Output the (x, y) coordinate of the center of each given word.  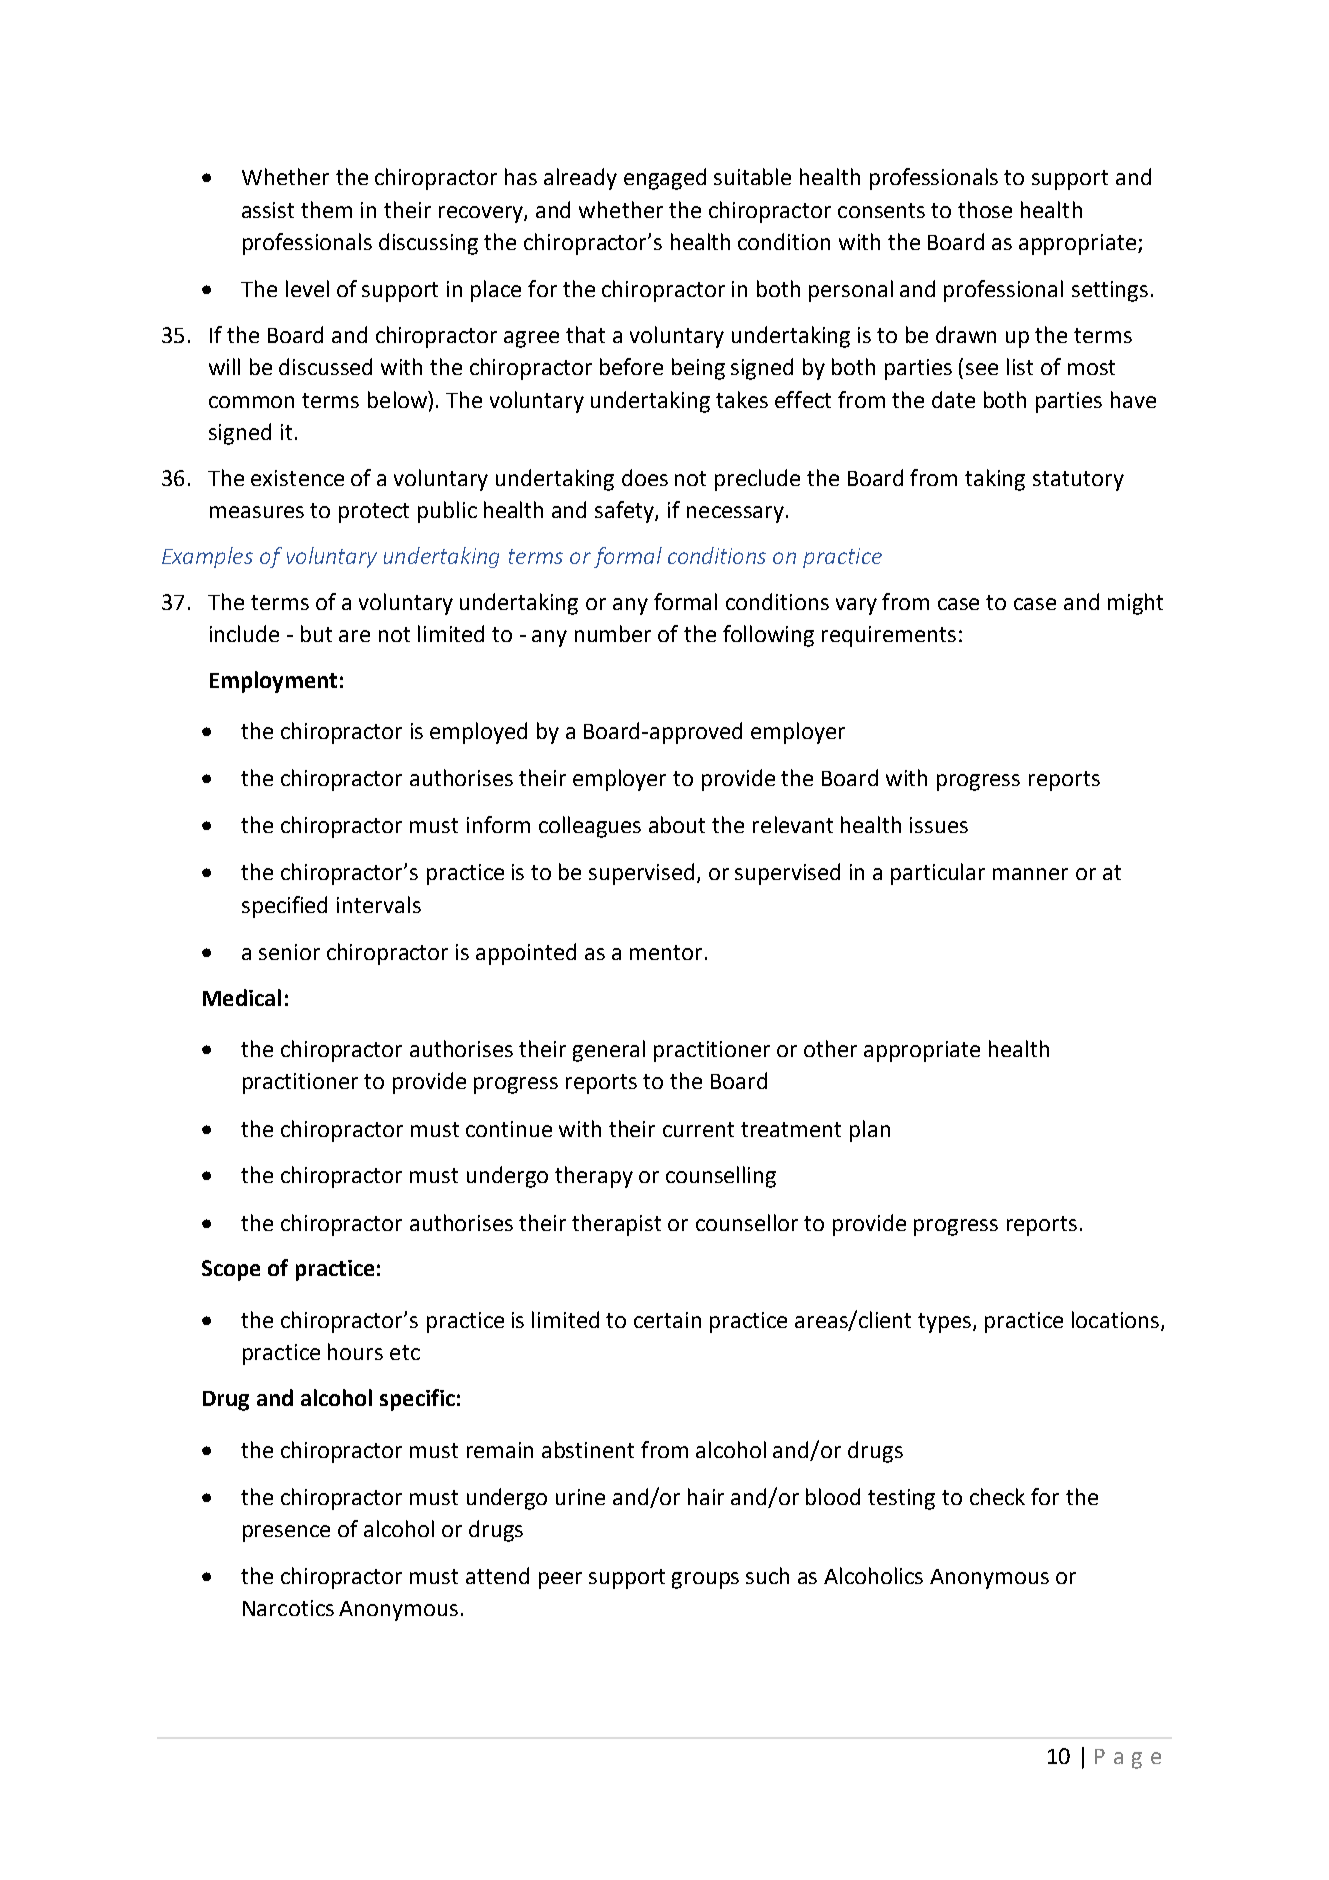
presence (286, 1533)
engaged (665, 179)
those (985, 209)
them (326, 209)
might (1135, 604)
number (613, 633)
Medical (242, 997)
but (316, 633)
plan (870, 1131)
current (698, 1129)
